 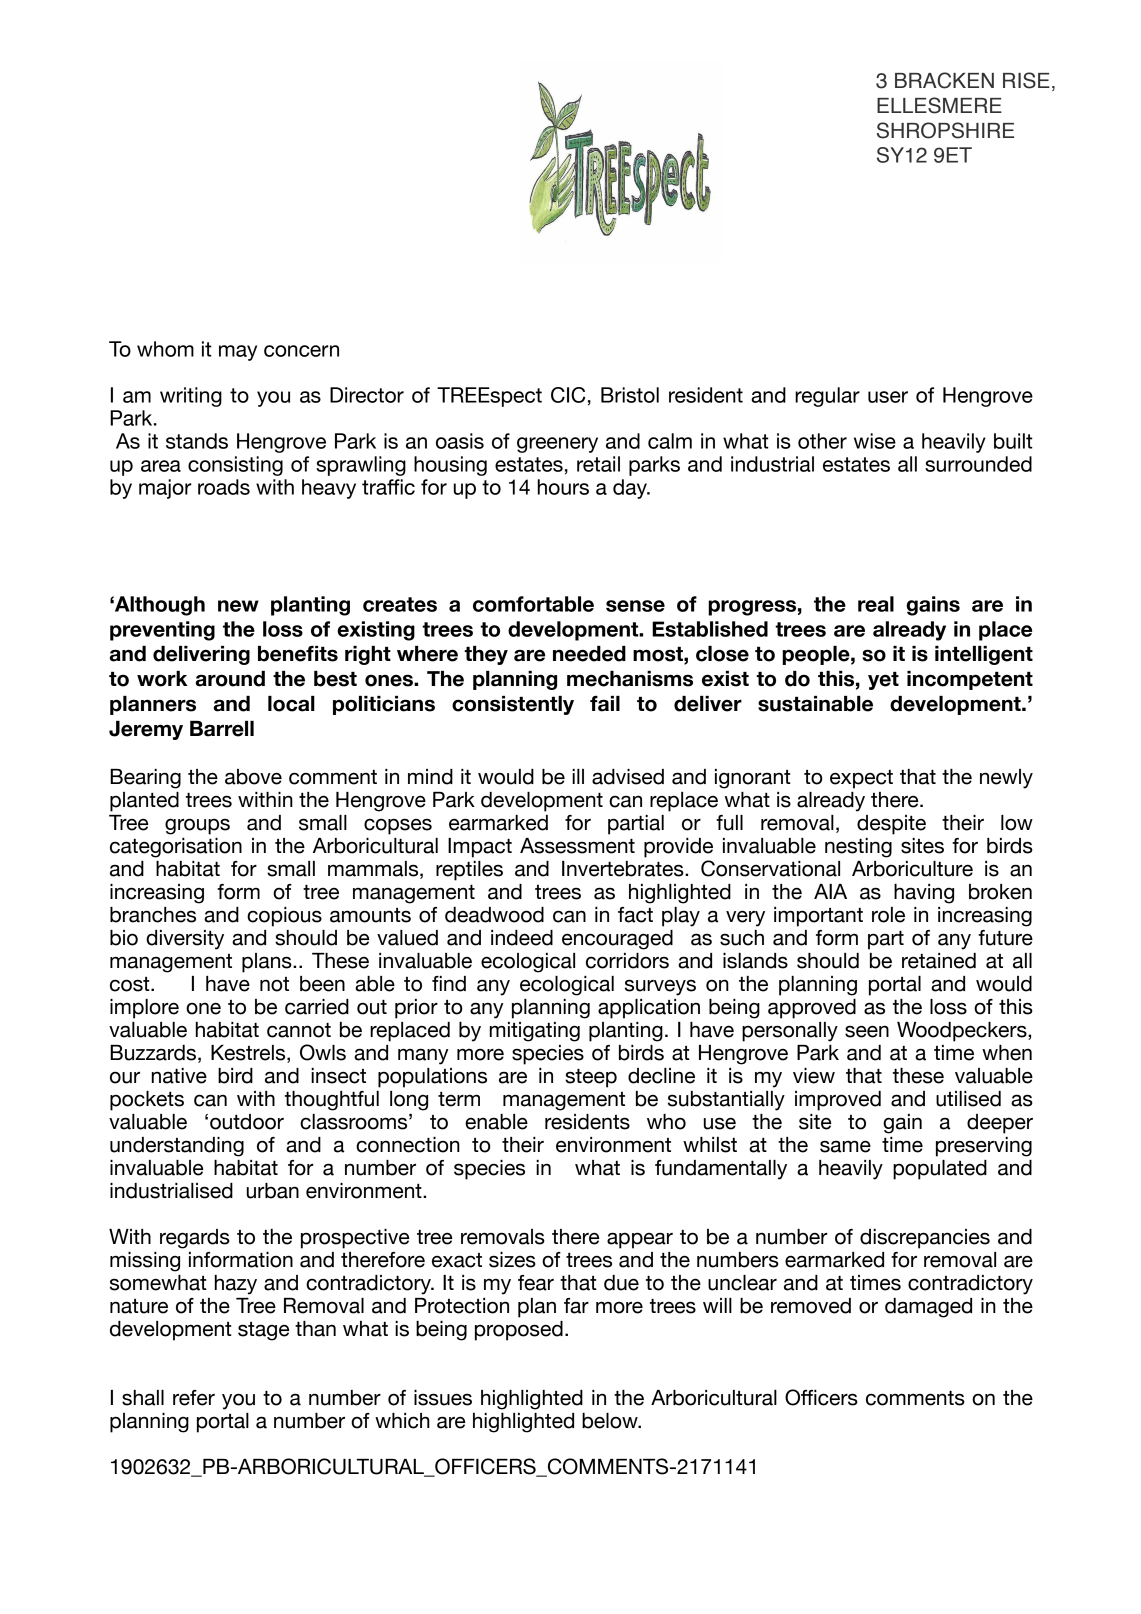 I want to click on needed, so click(x=589, y=654).
